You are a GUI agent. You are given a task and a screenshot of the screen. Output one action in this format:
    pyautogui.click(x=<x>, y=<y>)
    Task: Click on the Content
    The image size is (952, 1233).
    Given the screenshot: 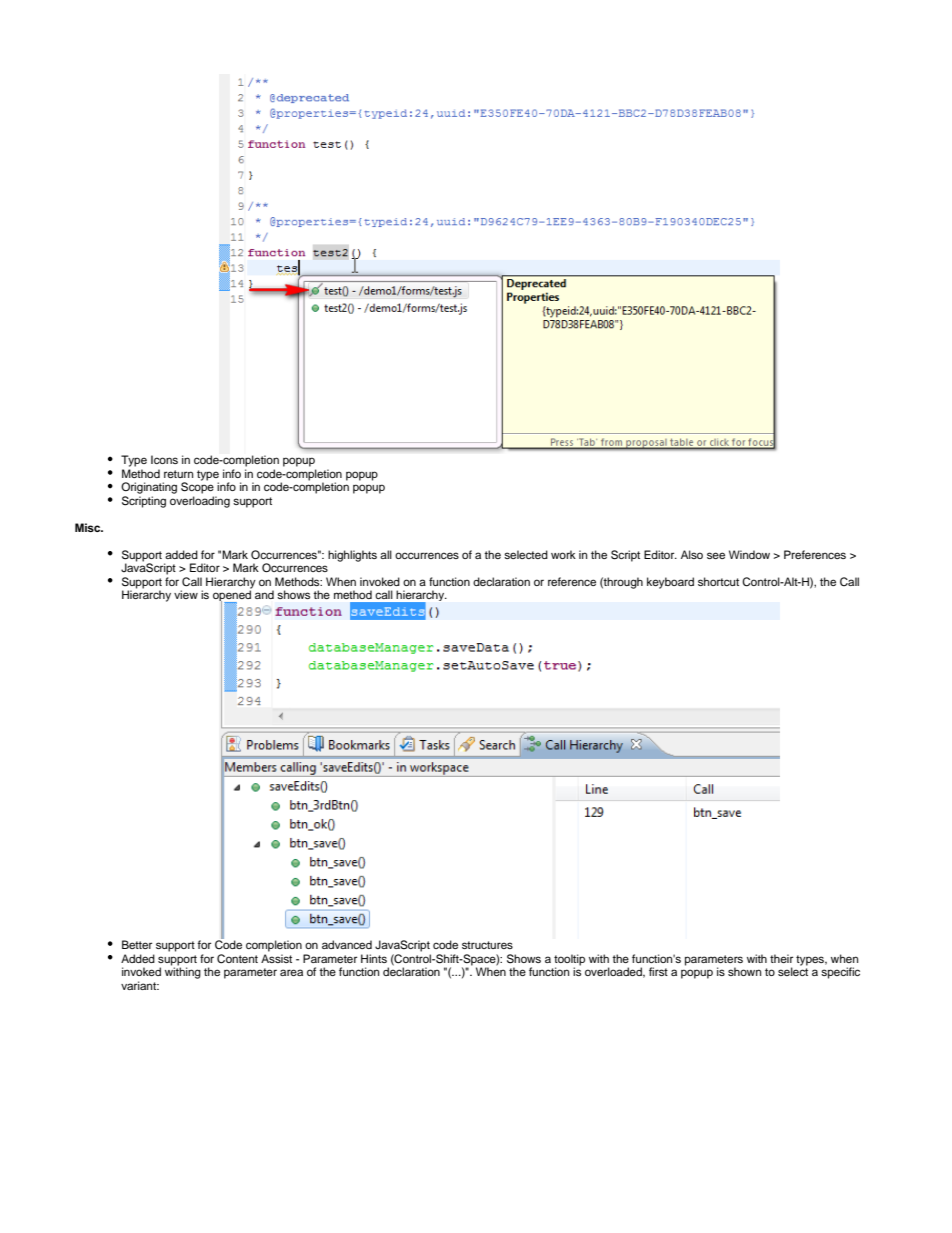 What is the action you would take?
    pyautogui.click(x=237, y=959)
